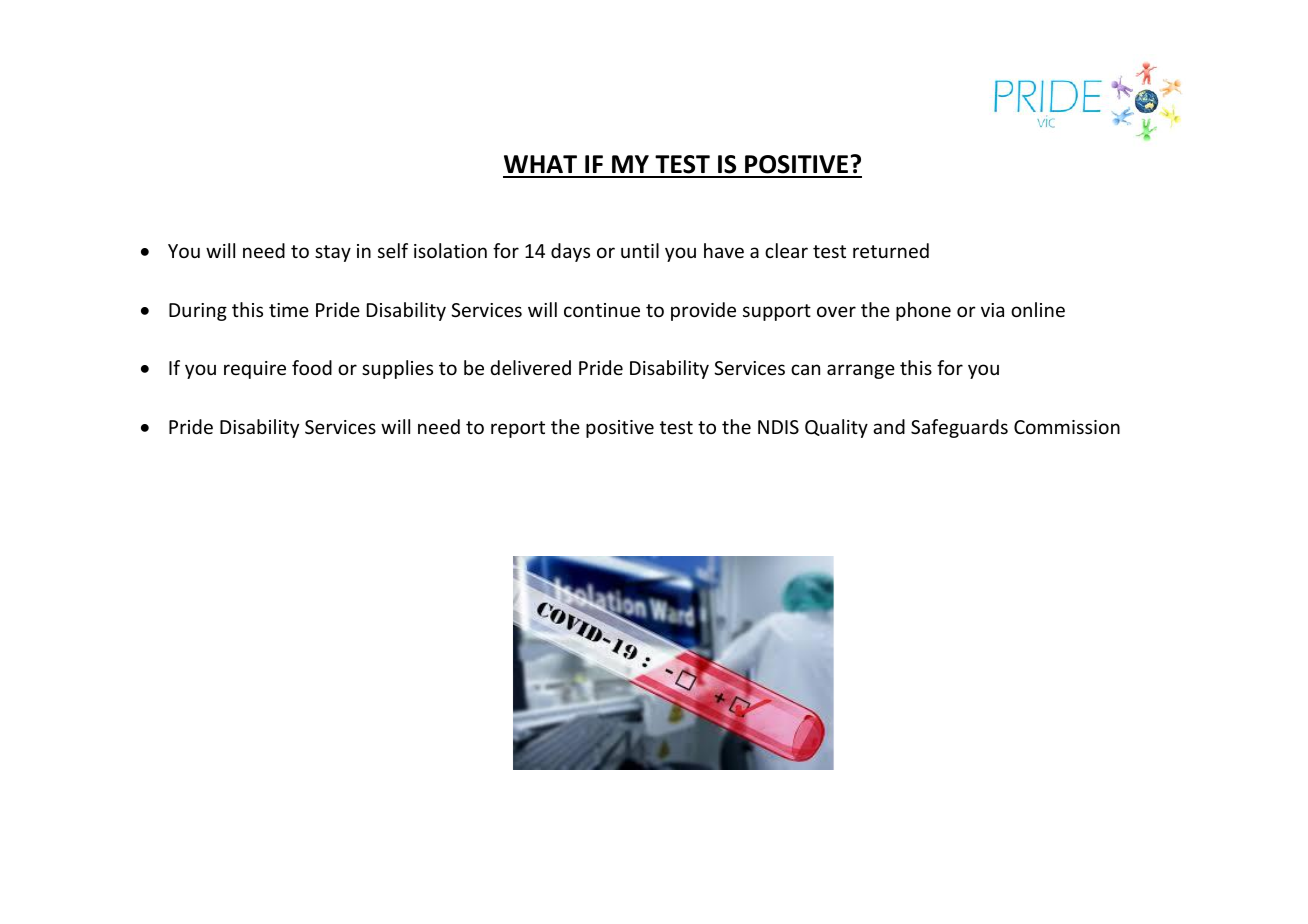 The width and height of the screenshot is (1308, 924). What do you see at coordinates (518, 429) in the screenshot?
I see `report` at bounding box center [518, 429].
